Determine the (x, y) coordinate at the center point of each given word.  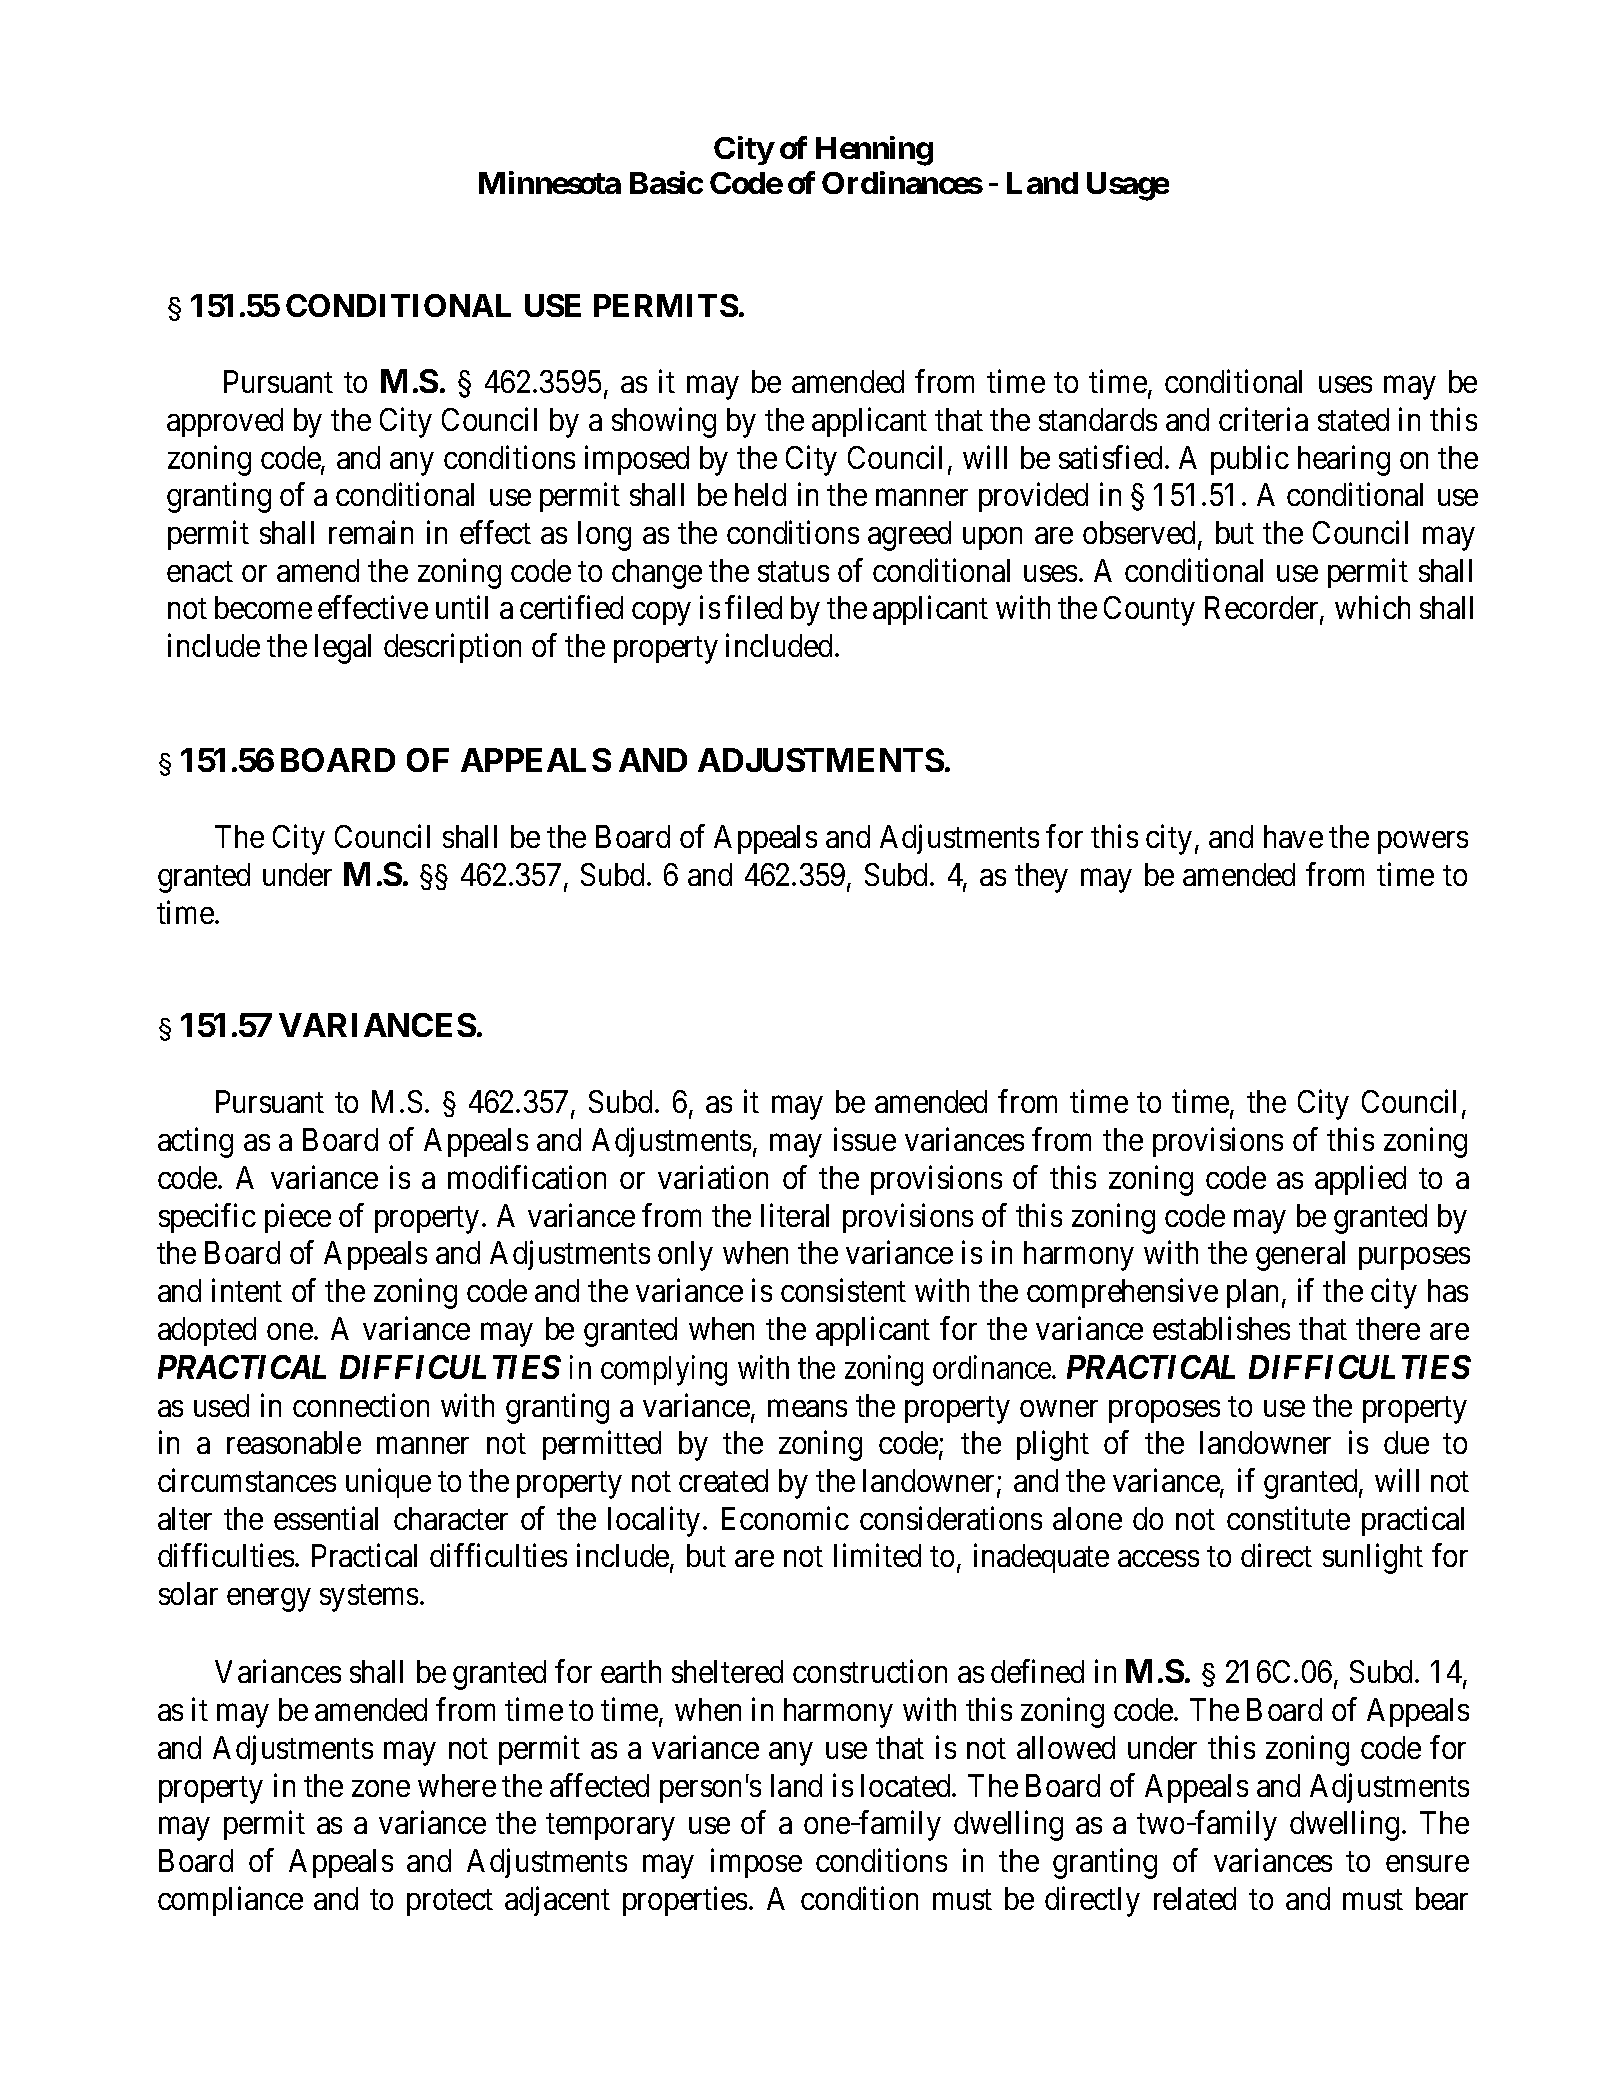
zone (381, 1788)
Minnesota (550, 182)
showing (664, 422)
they (1041, 878)
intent (247, 1290)
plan (1252, 1293)
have (1293, 836)
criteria (1263, 419)
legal (343, 649)
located (907, 1785)
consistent (843, 1290)
